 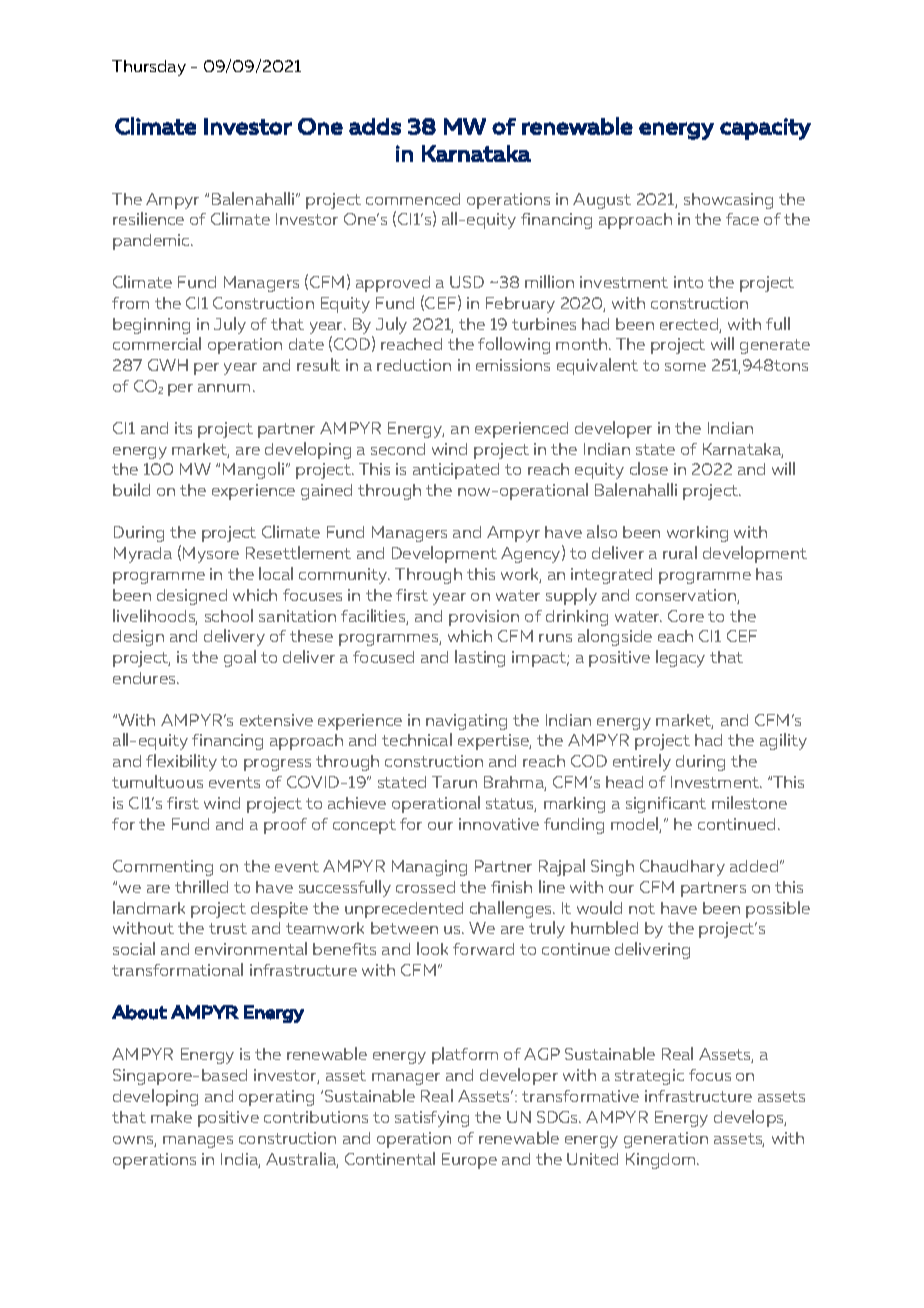 What do you see at coordinates (181, 762) in the screenshot?
I see `flexibility` at bounding box center [181, 762].
